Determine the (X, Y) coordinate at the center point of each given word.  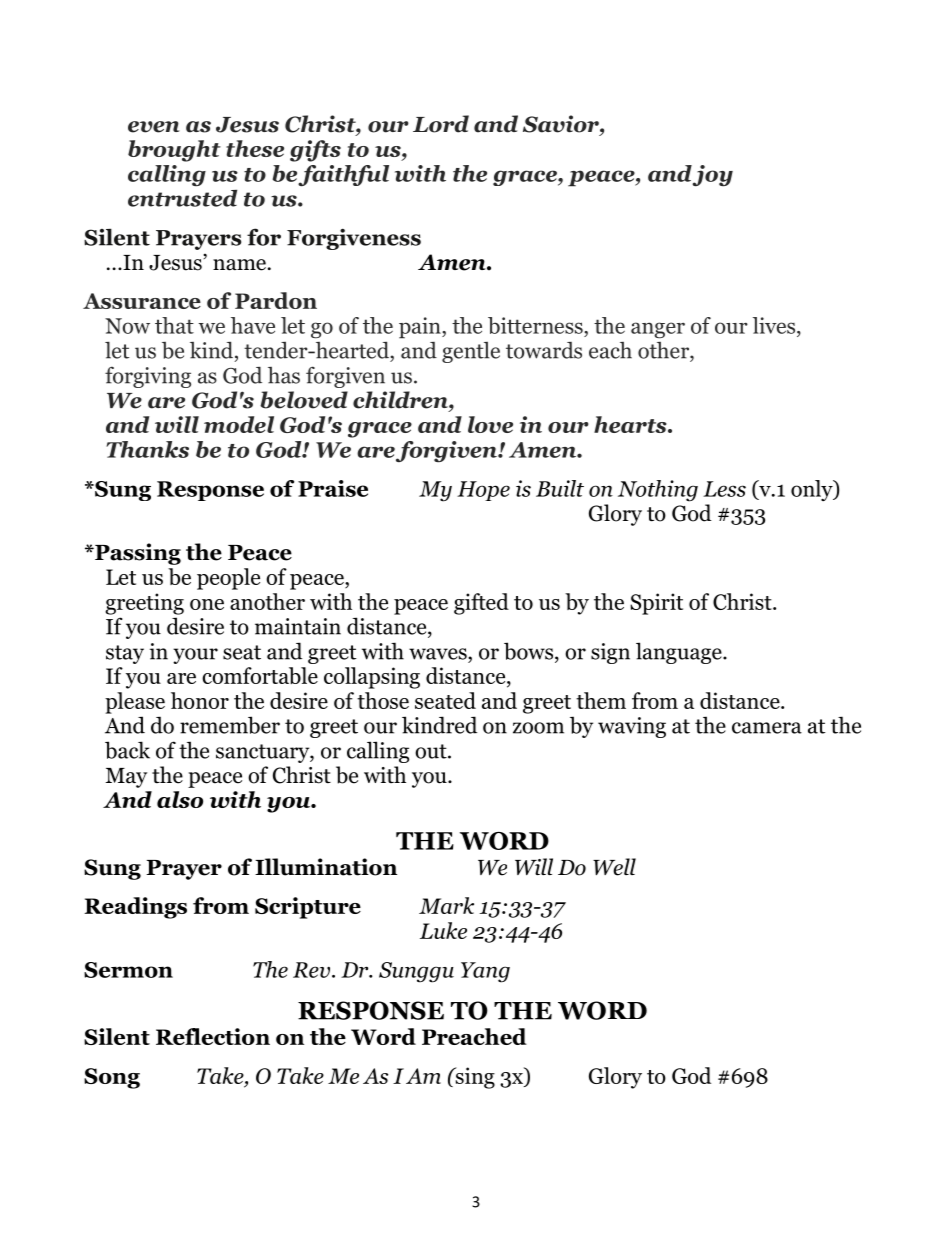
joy (712, 175)
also (180, 799)
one (207, 604)
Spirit (656, 604)
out (432, 751)
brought (174, 151)
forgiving (148, 377)
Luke (443, 930)
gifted (481, 604)
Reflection (213, 1036)
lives (775, 325)
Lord (441, 124)
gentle (471, 352)
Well (614, 867)
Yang (485, 972)
